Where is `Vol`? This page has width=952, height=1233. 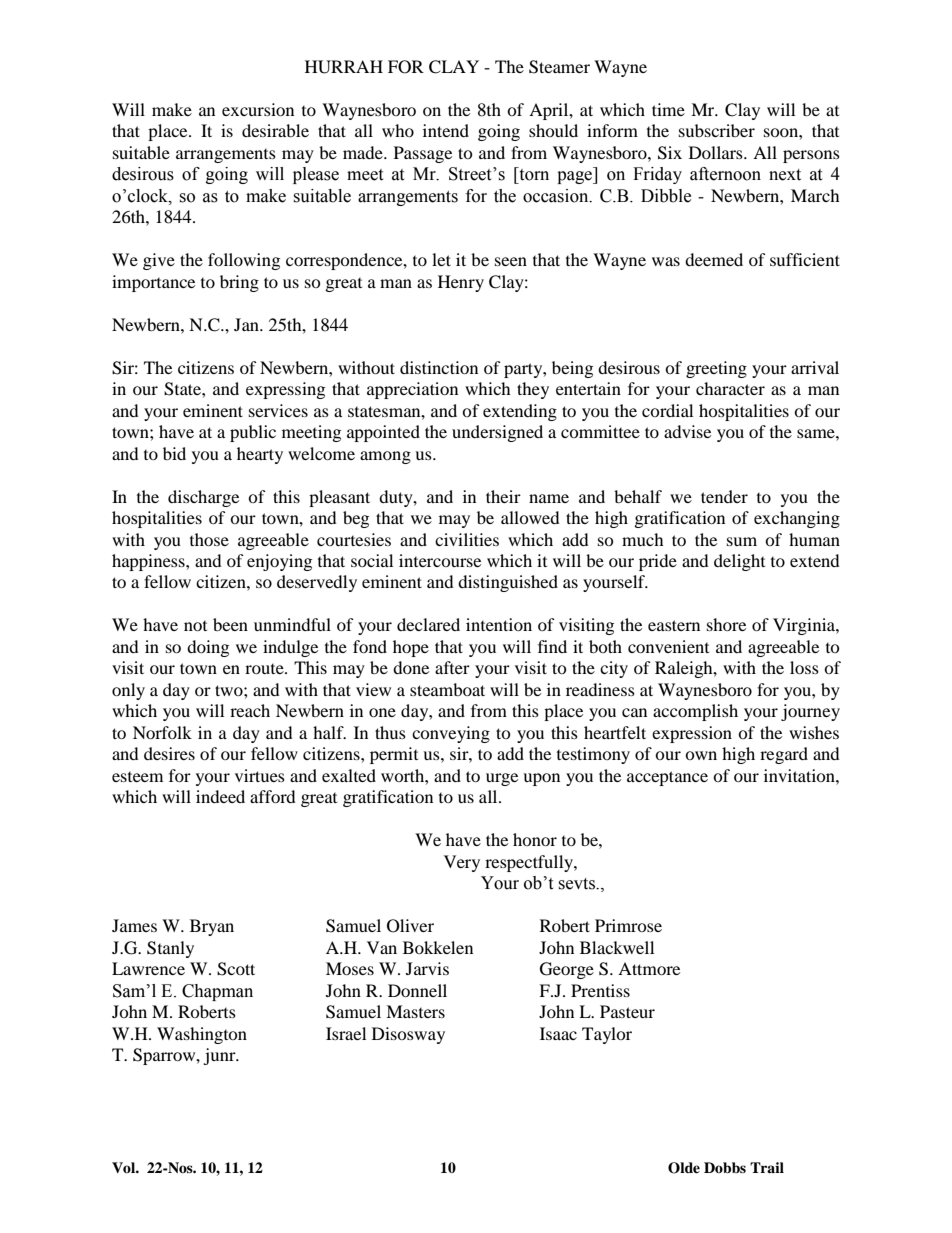
Vol is located at coordinates (124, 1167).
